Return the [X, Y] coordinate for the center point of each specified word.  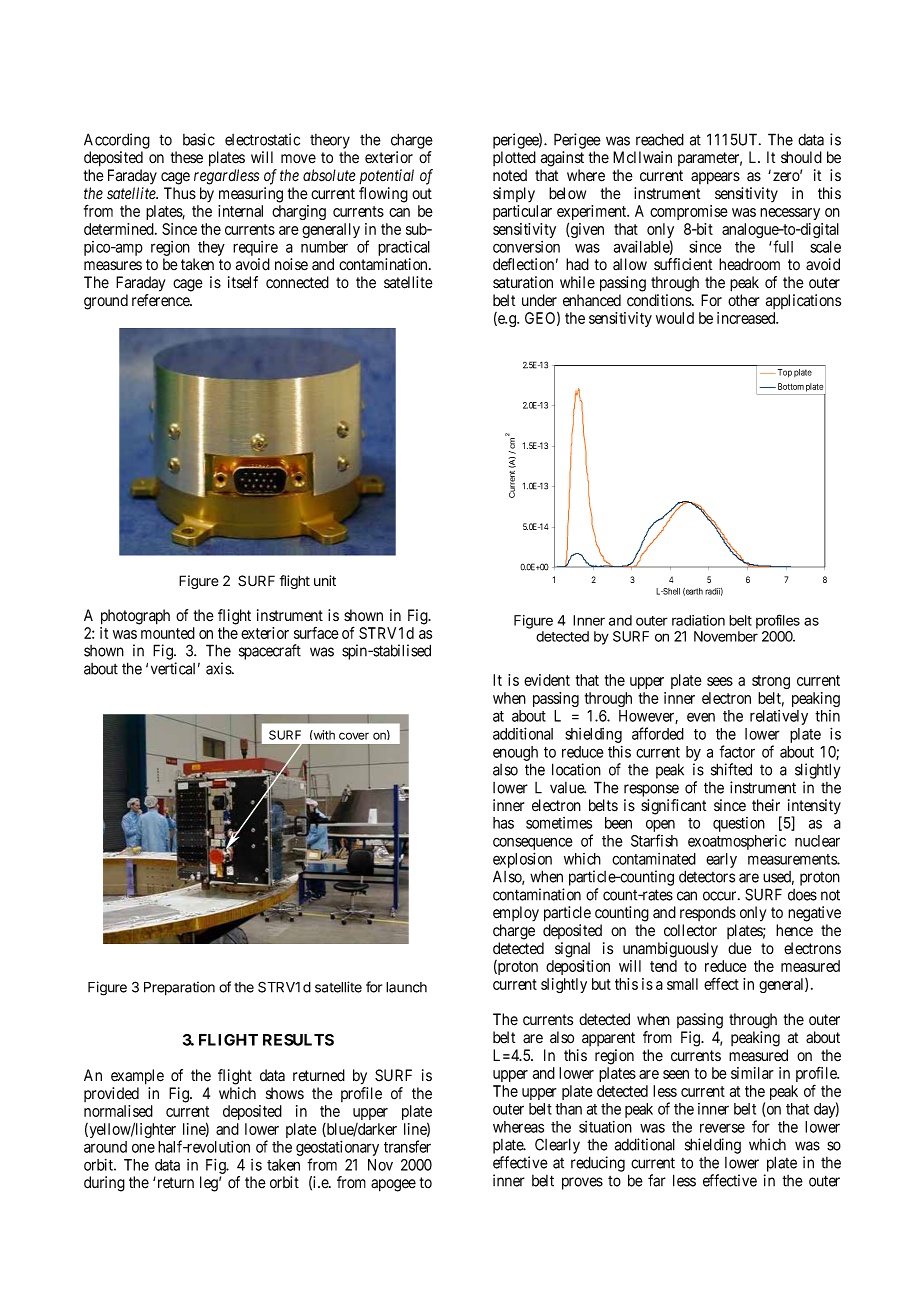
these [187, 157]
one [143, 1148]
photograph [135, 617]
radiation [698, 620]
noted [510, 175]
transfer [407, 1146]
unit [325, 580]
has [503, 823]
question [739, 824]
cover [354, 736]
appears [715, 178]
